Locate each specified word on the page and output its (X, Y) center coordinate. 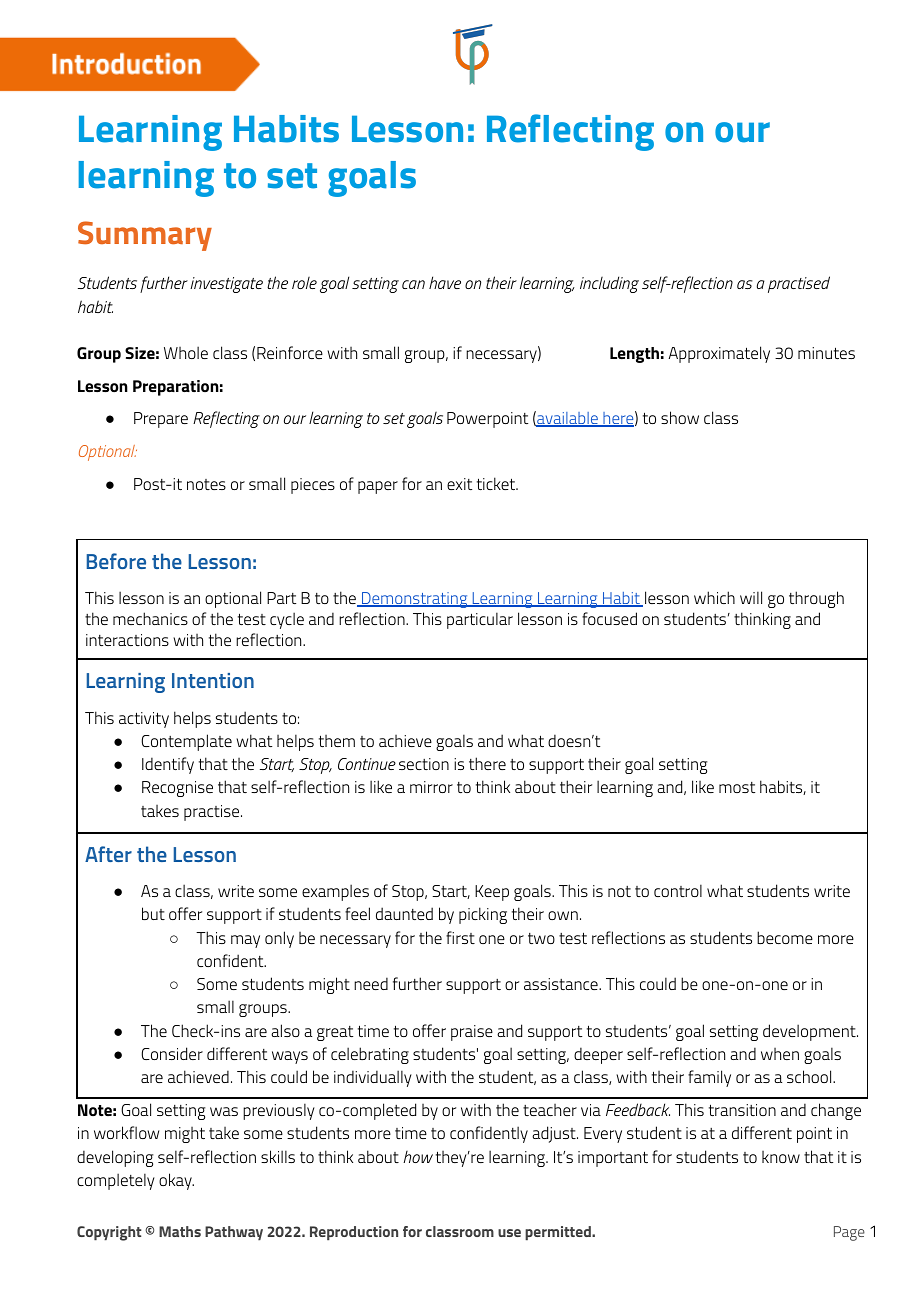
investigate (226, 285)
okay (176, 1181)
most (737, 787)
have (445, 282)
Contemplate (186, 742)
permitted (559, 1233)
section (424, 764)
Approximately (719, 354)
